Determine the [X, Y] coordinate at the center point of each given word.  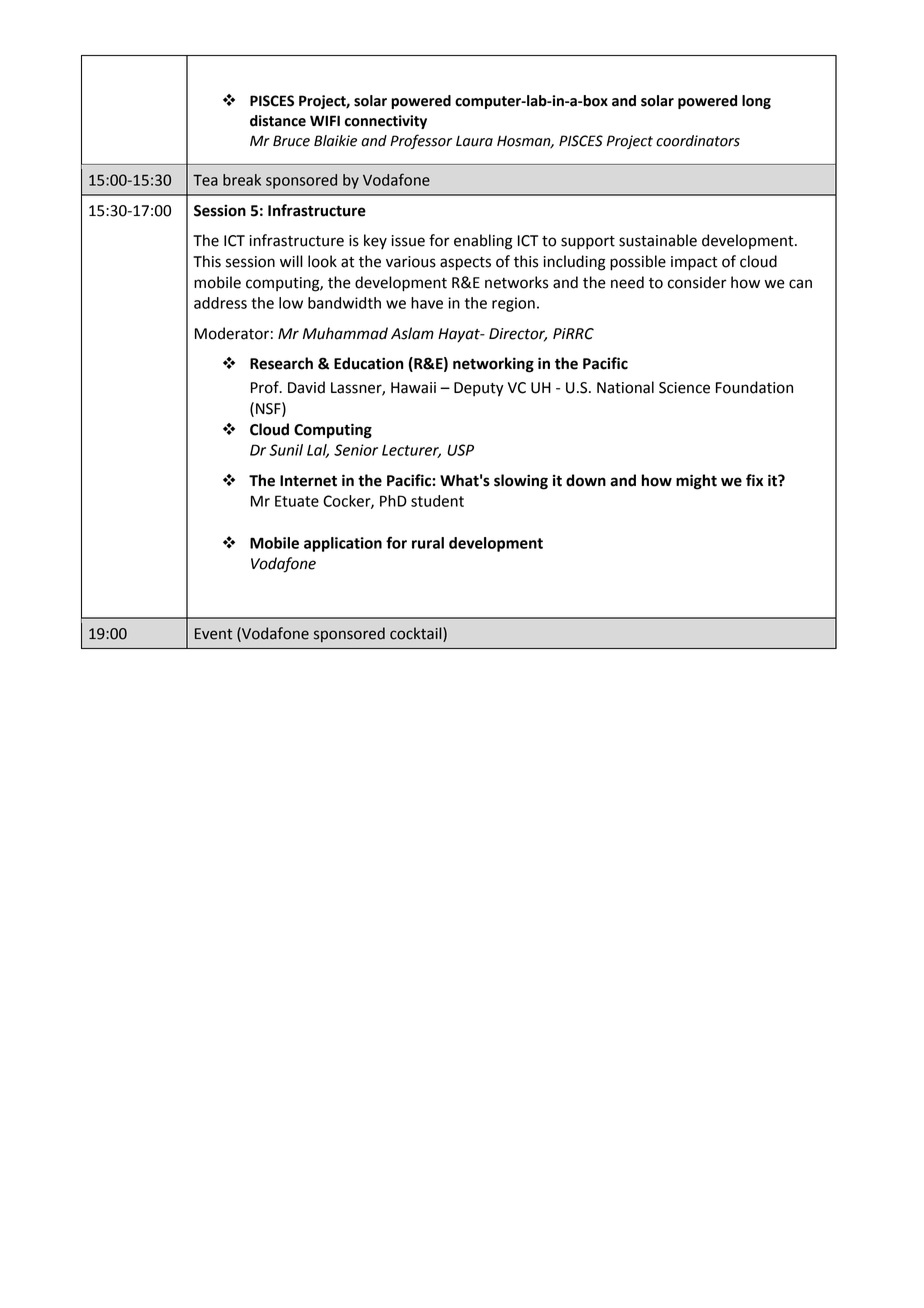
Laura [474, 141]
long [756, 102]
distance [278, 121]
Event [213, 634]
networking [493, 365]
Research [281, 363]
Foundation [754, 387]
